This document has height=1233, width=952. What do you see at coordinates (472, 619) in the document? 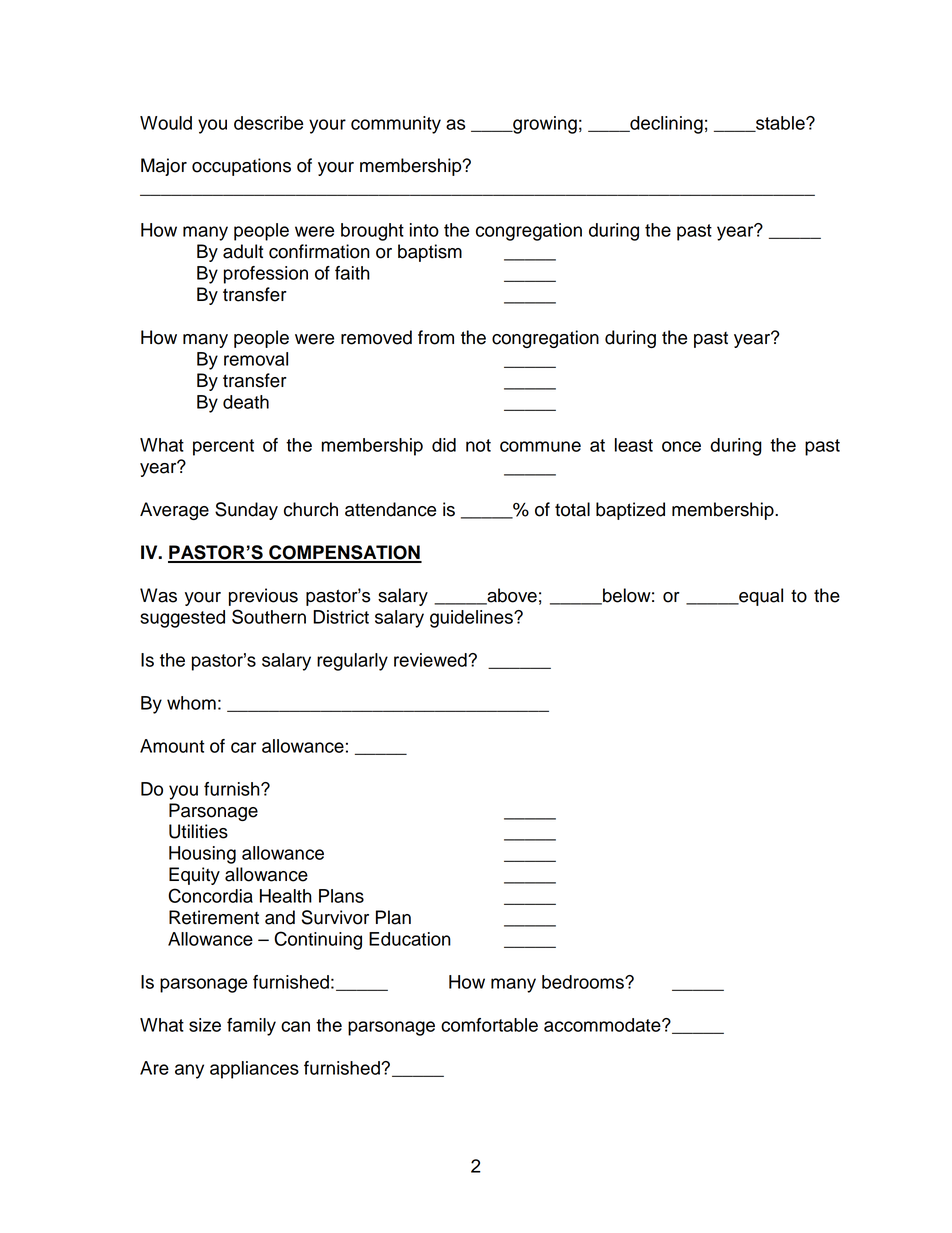
I see `guidelines` at bounding box center [472, 619].
